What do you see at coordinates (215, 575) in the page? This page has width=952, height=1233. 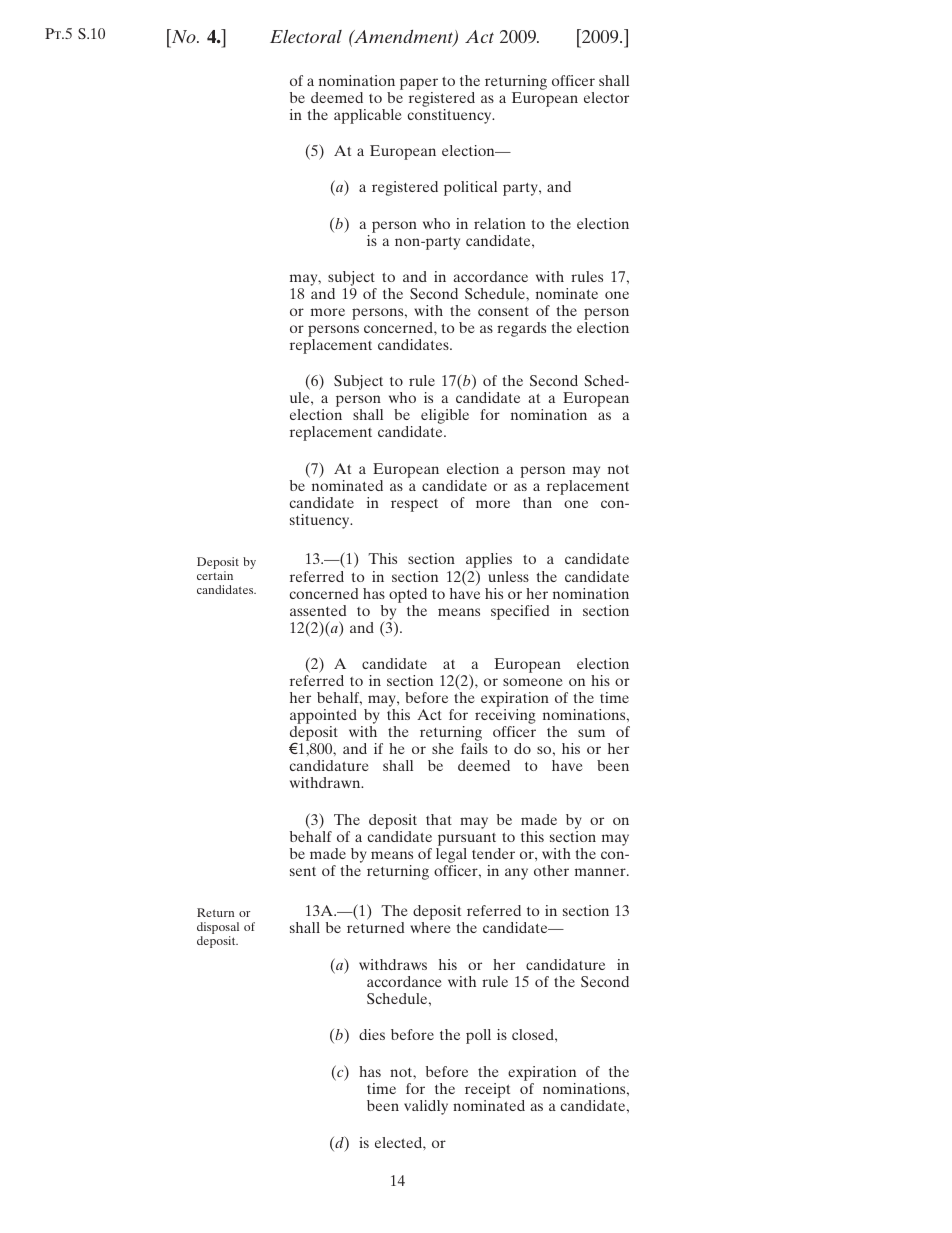 I see `certain` at bounding box center [215, 575].
